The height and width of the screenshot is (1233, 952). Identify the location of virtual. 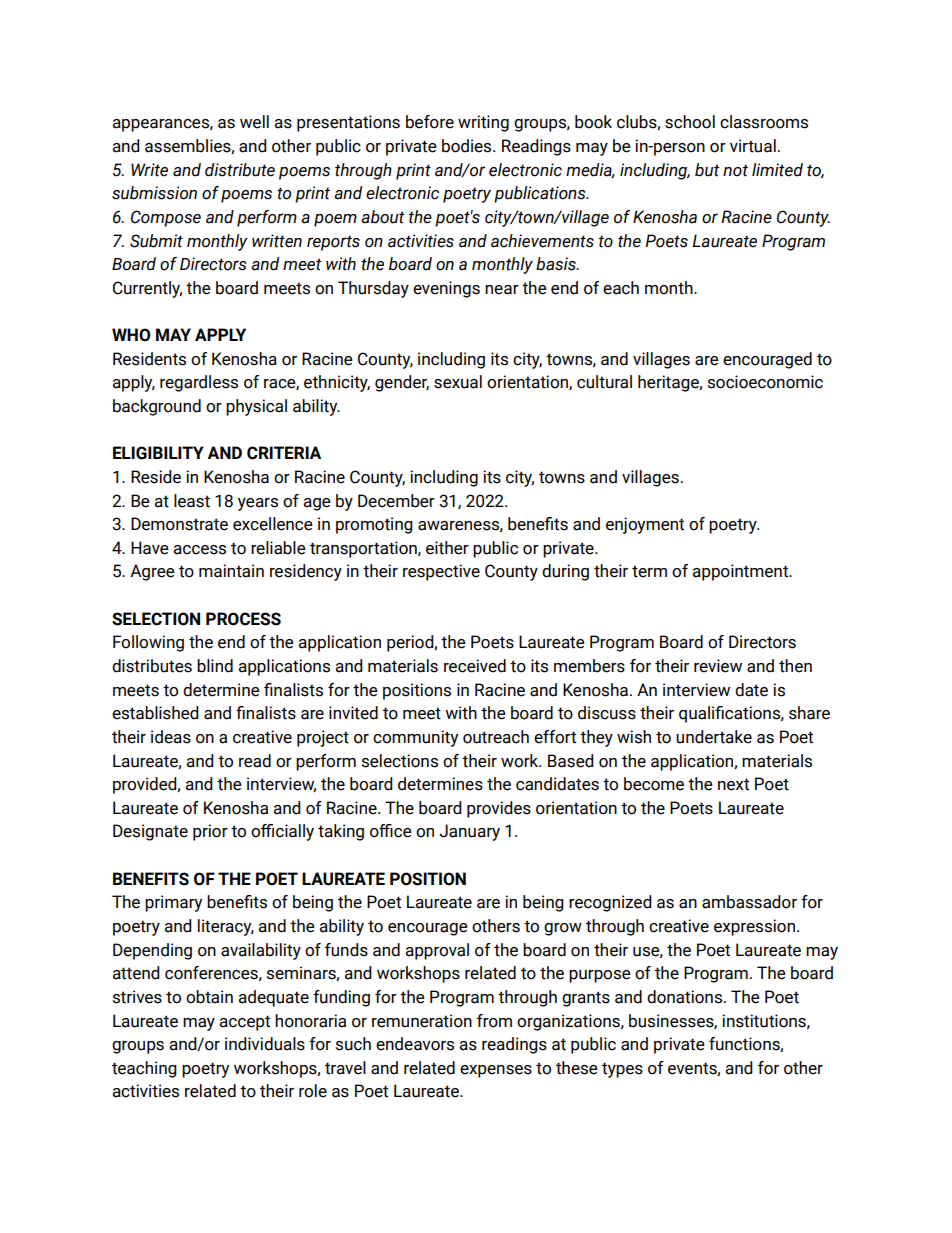
(753, 146).
